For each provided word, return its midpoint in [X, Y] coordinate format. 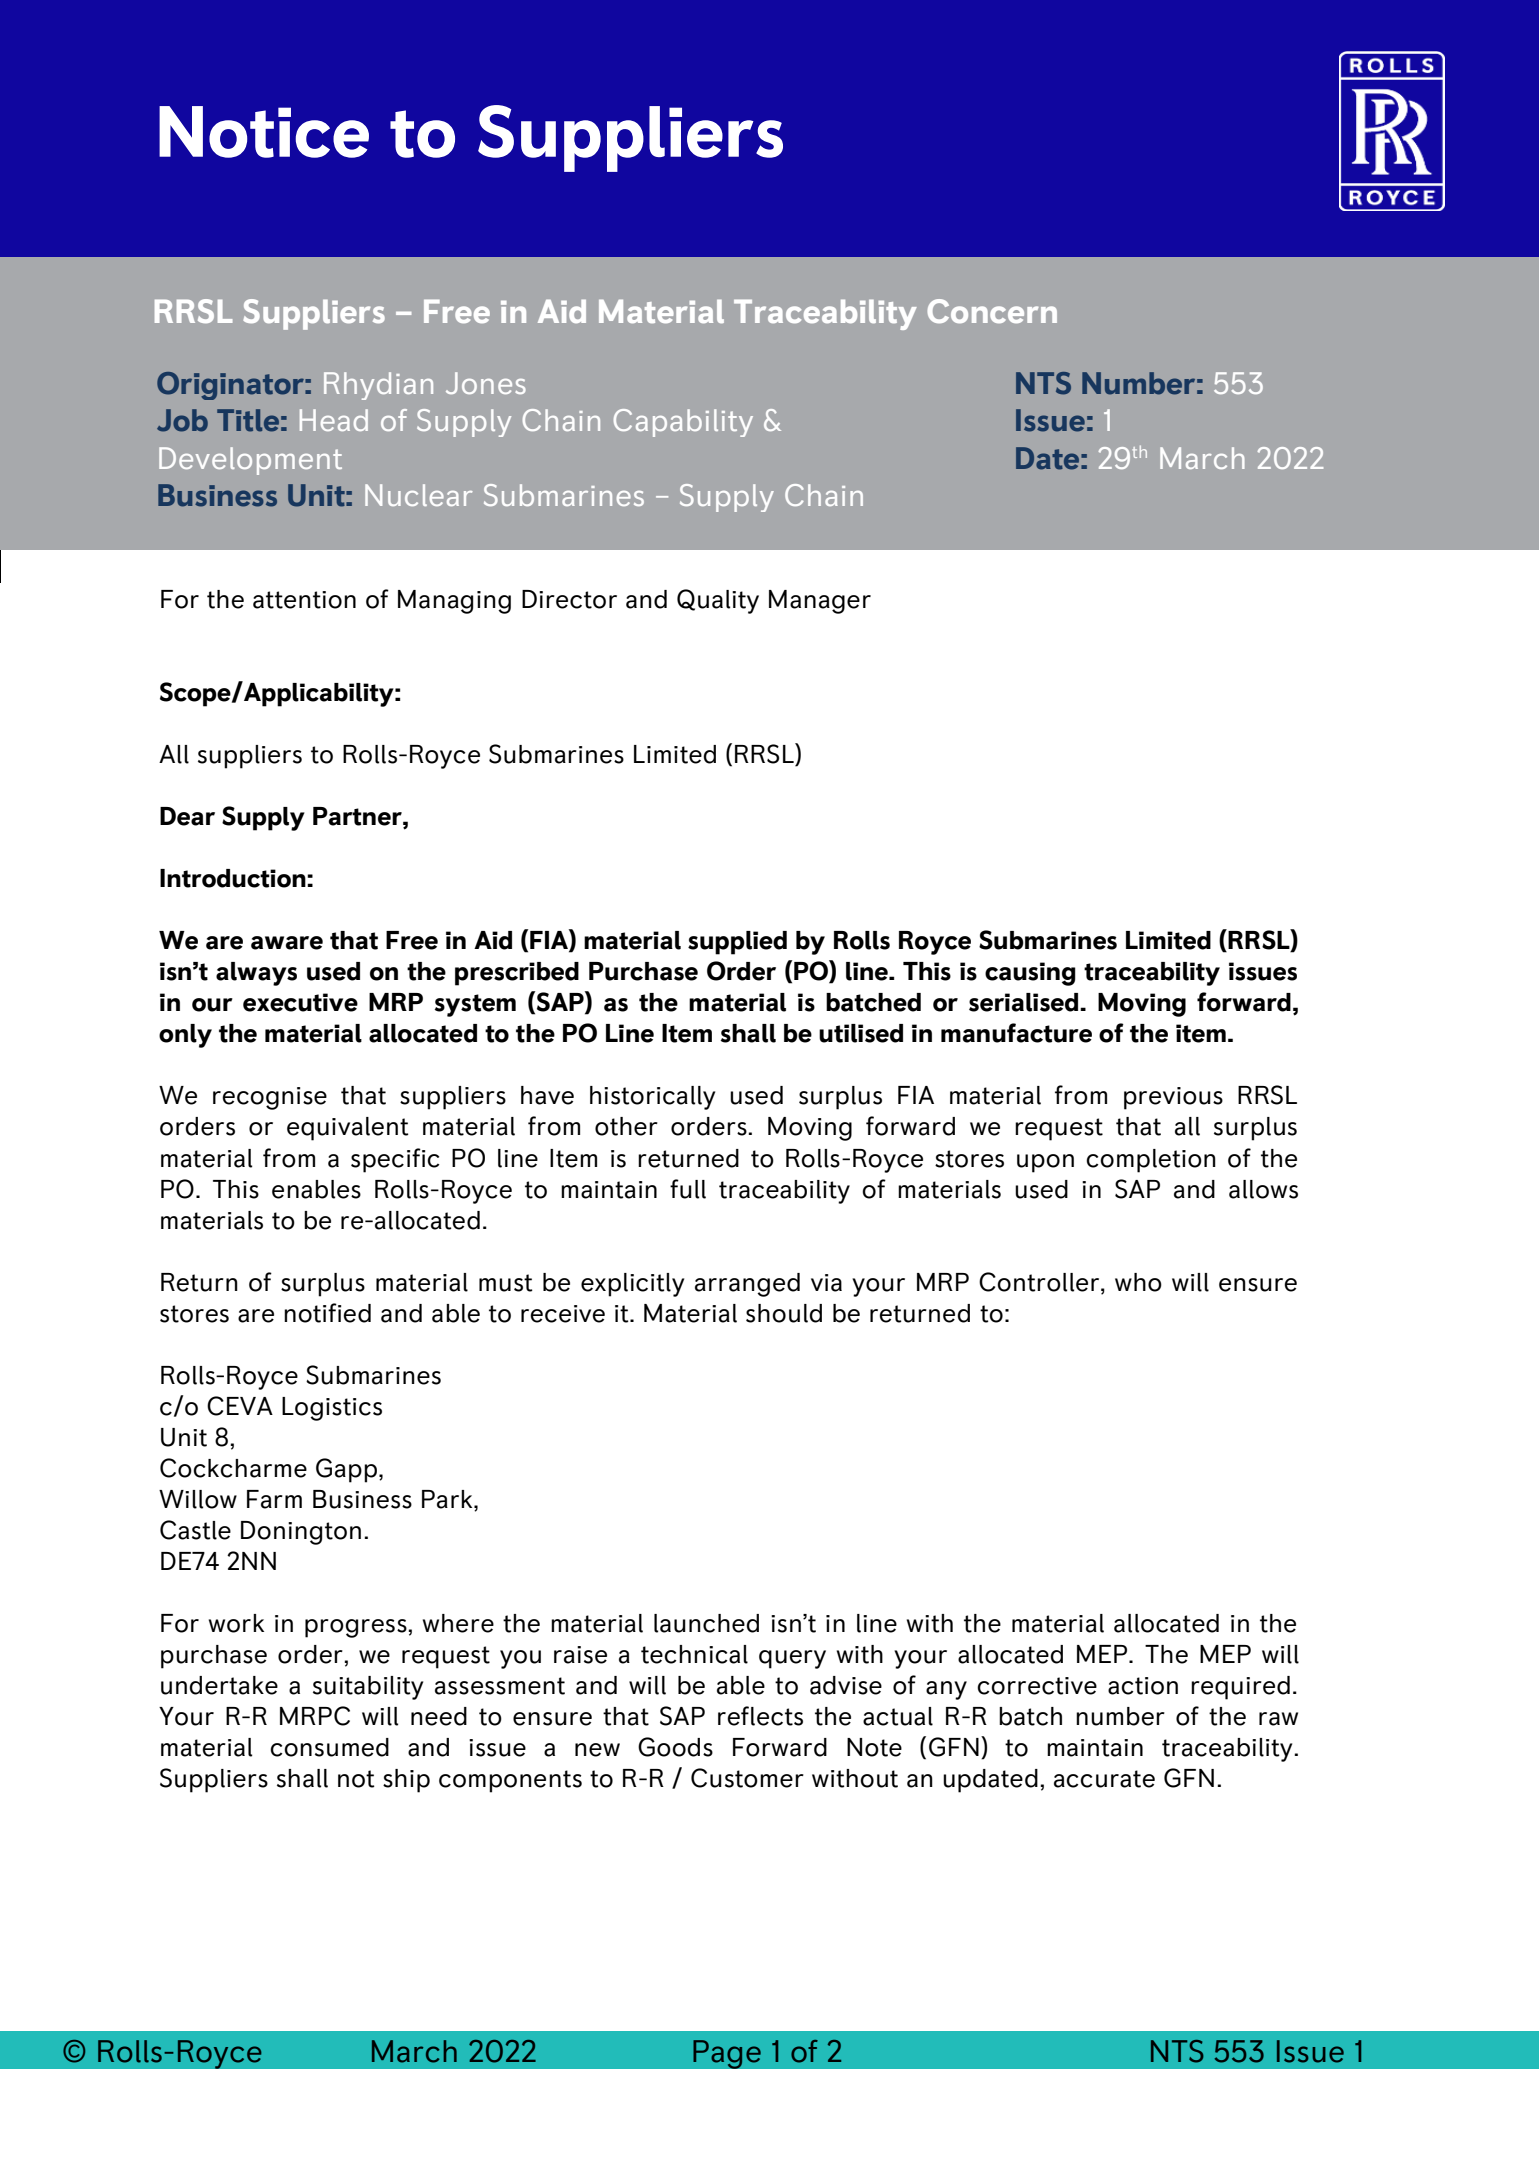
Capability [683, 423]
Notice [264, 132]
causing [1030, 974]
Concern [992, 311]
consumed [329, 1747]
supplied [737, 943]
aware [287, 943]
